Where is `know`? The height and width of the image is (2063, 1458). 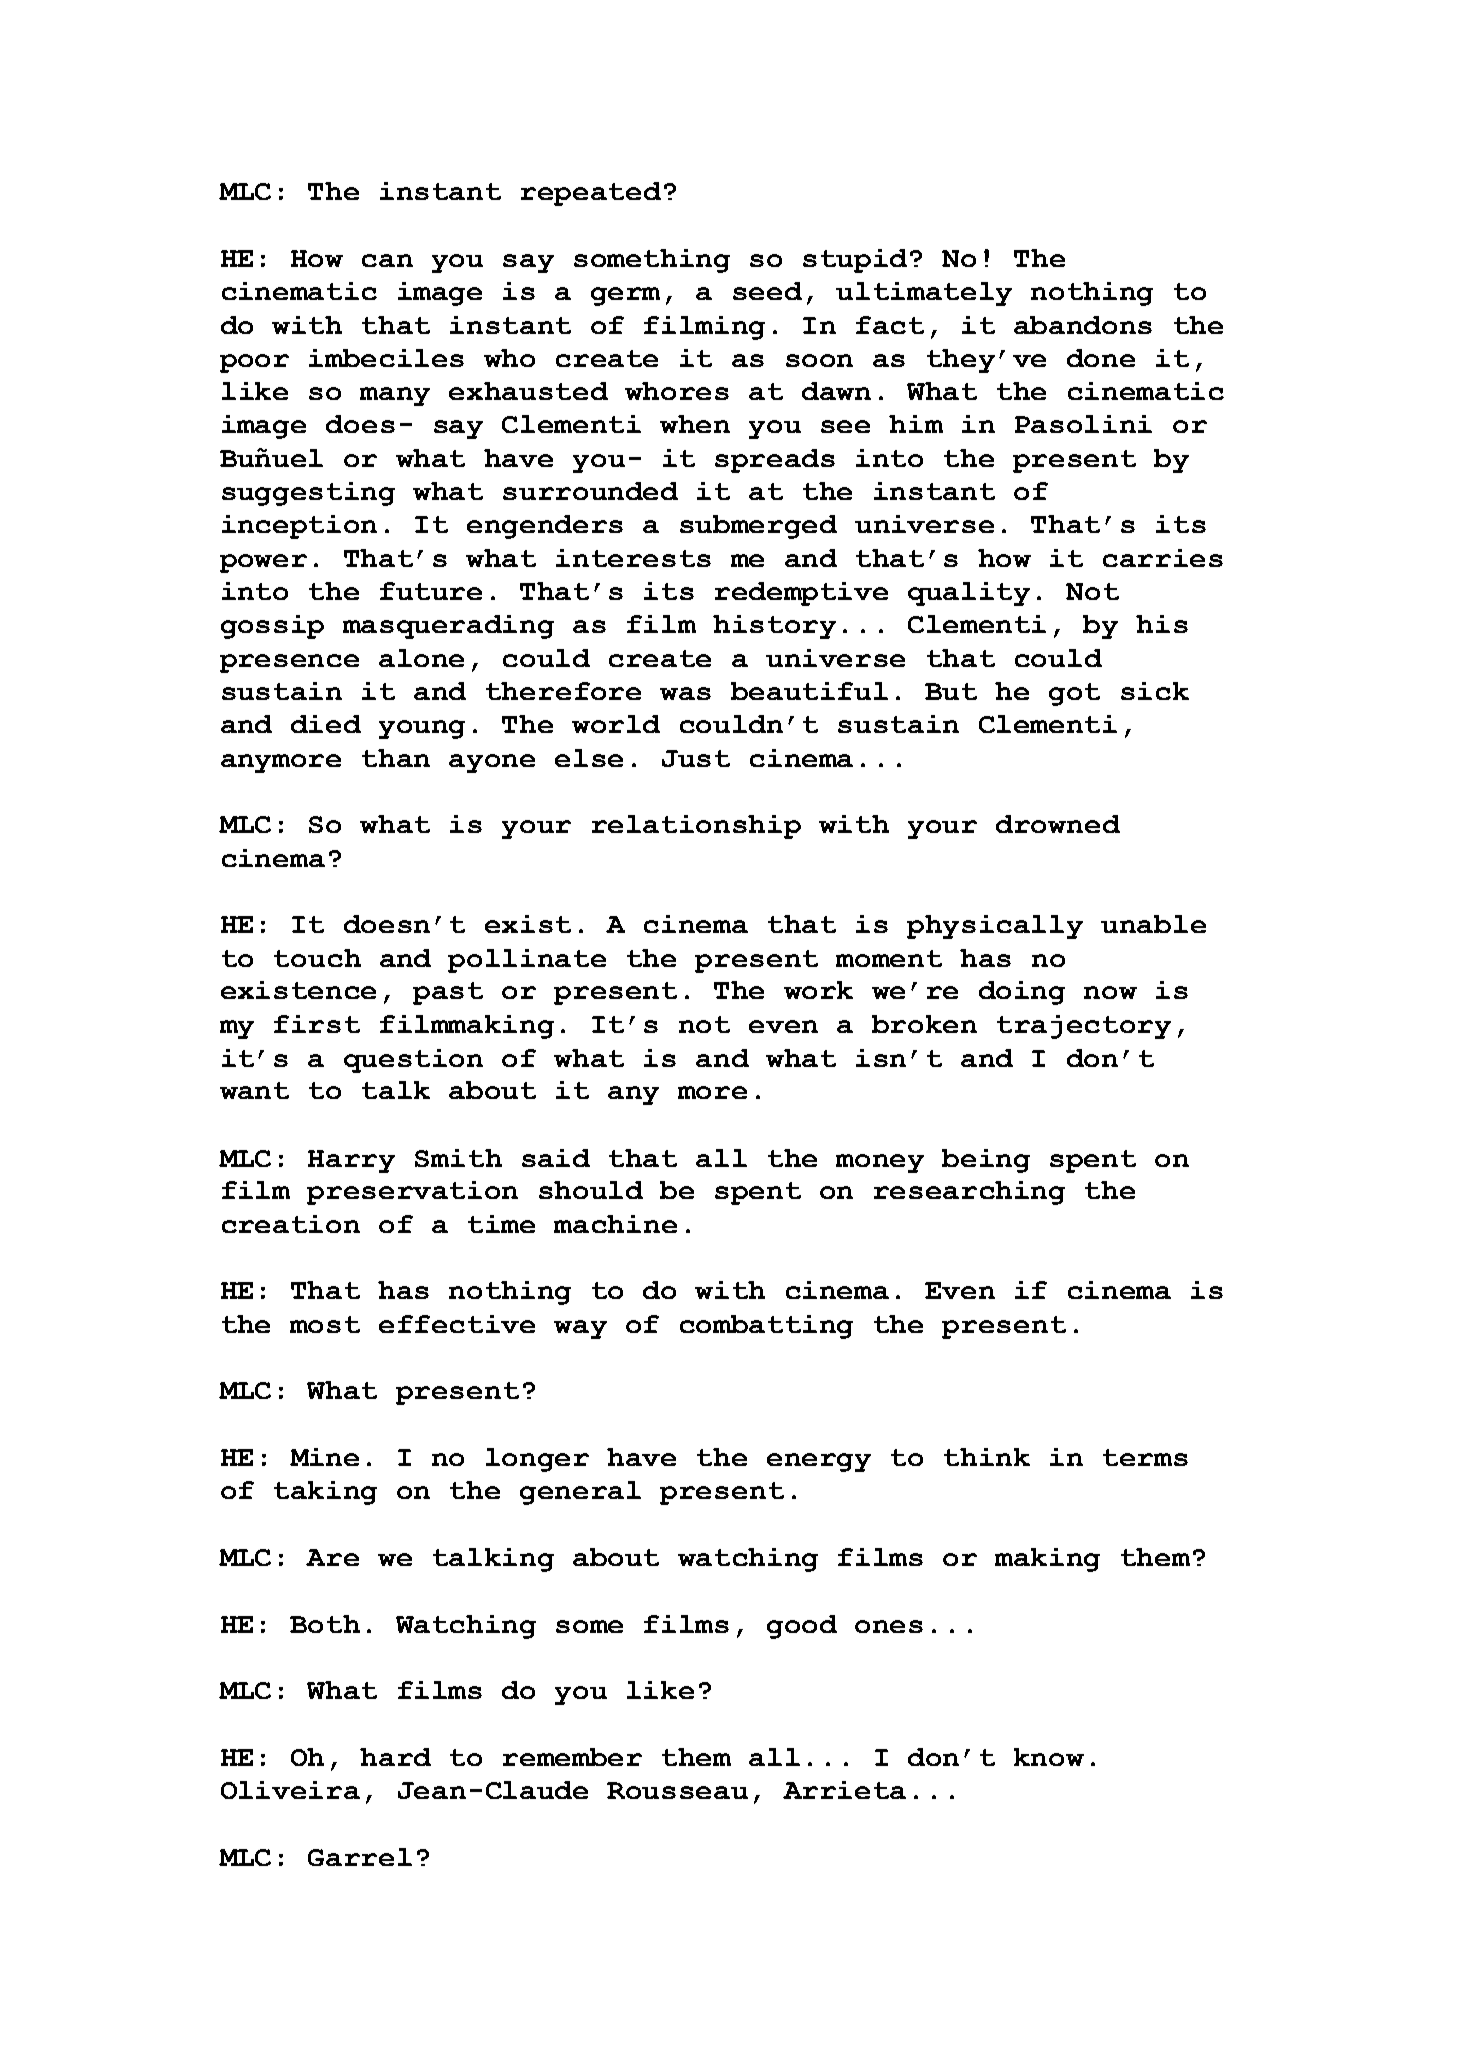
know is located at coordinates (1049, 1757).
